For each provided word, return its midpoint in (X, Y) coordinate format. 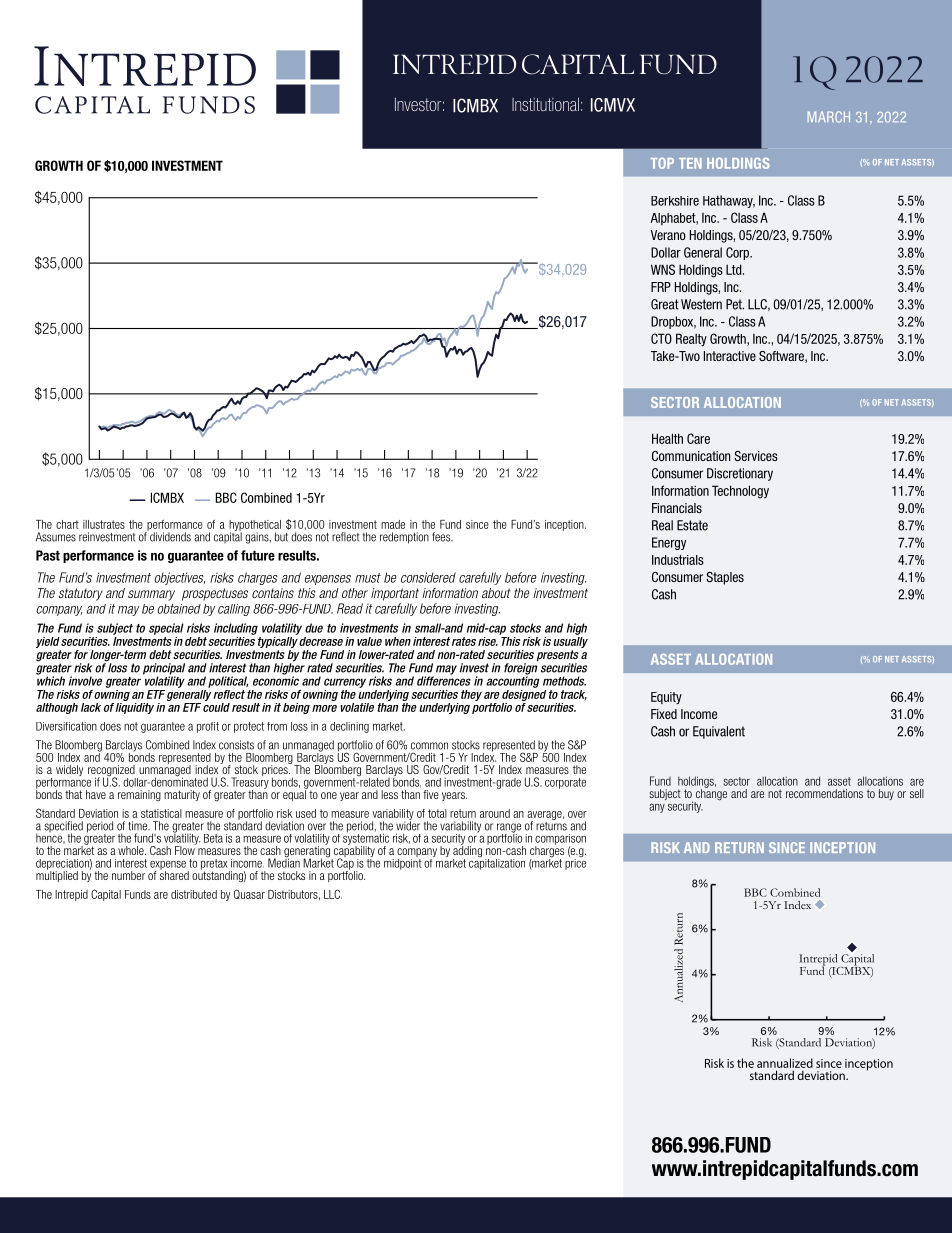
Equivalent (719, 732)
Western (701, 304)
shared (174, 874)
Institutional (545, 104)
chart (67, 524)
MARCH (829, 117)
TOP (662, 163)
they (471, 695)
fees (442, 537)
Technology (740, 492)
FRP (661, 287)
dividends (169, 536)
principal (164, 670)
